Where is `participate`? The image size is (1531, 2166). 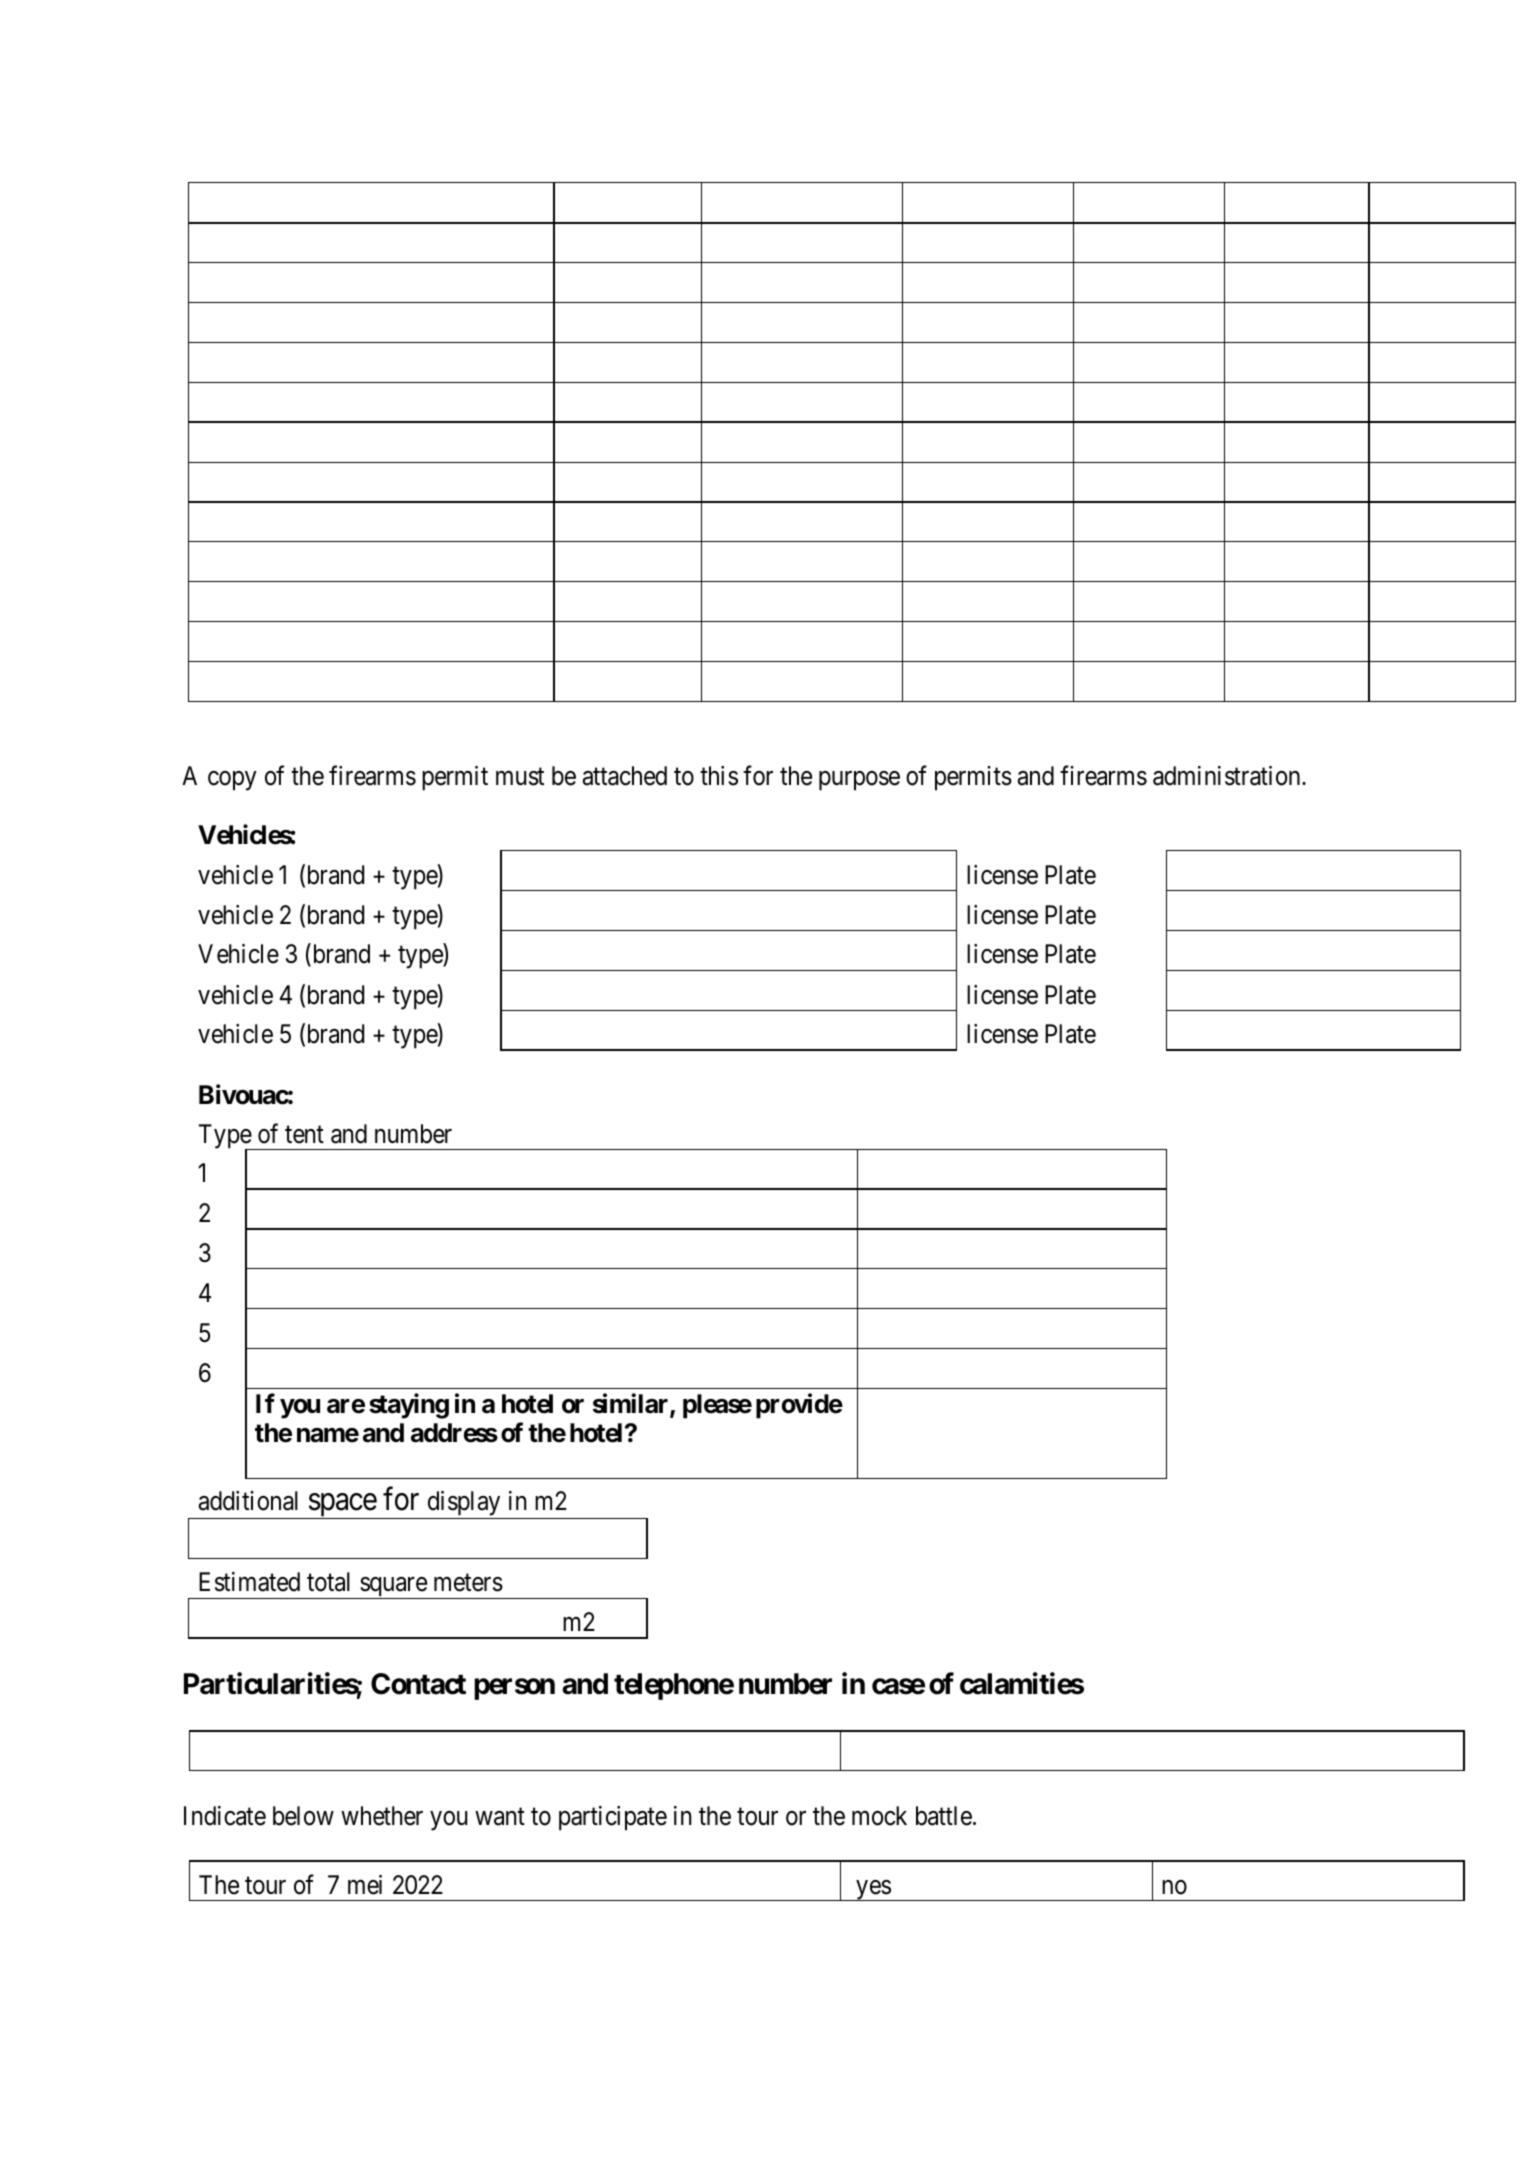 participate is located at coordinates (613, 1818).
